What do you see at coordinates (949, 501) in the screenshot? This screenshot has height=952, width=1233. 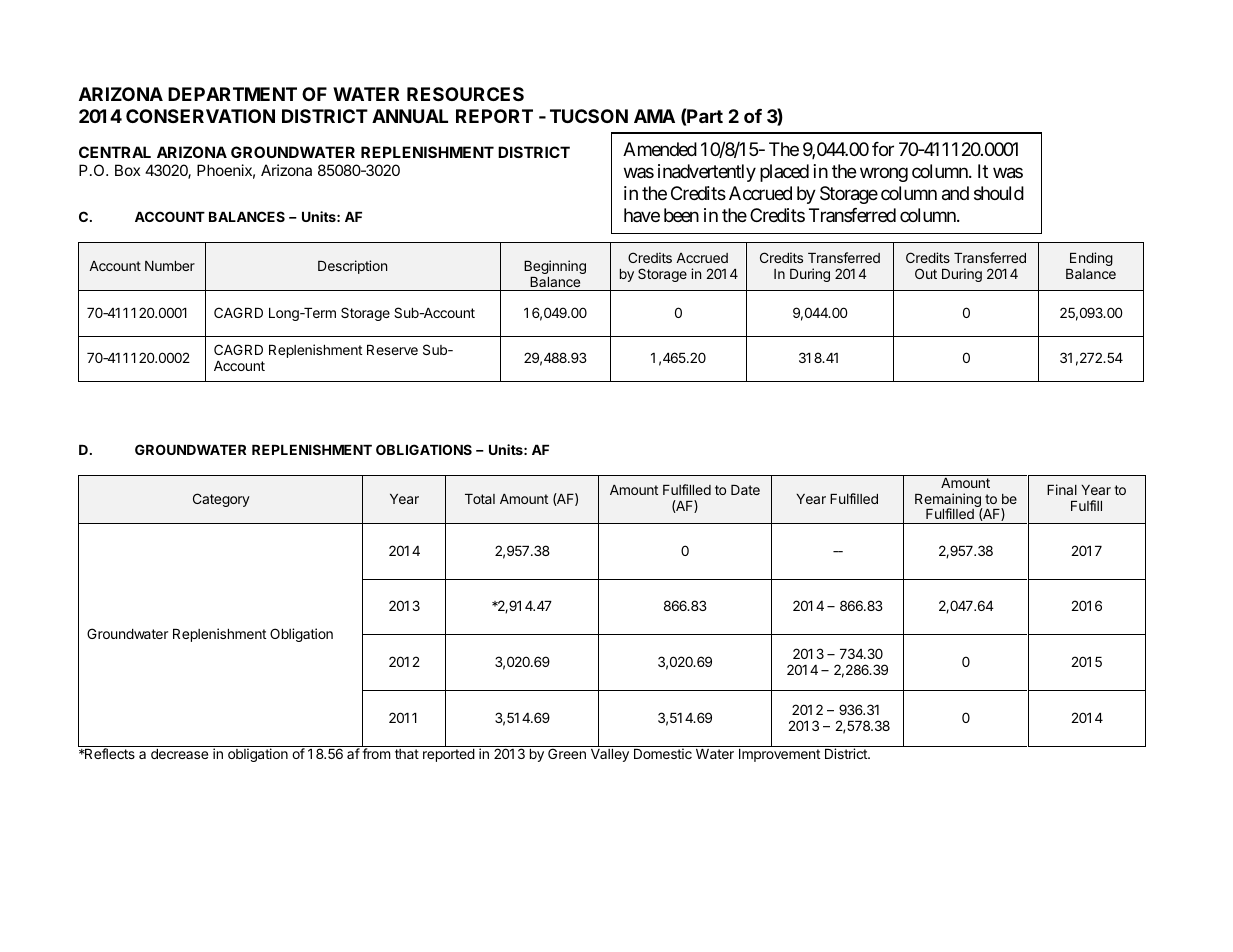 I see `Remaining` at bounding box center [949, 501].
